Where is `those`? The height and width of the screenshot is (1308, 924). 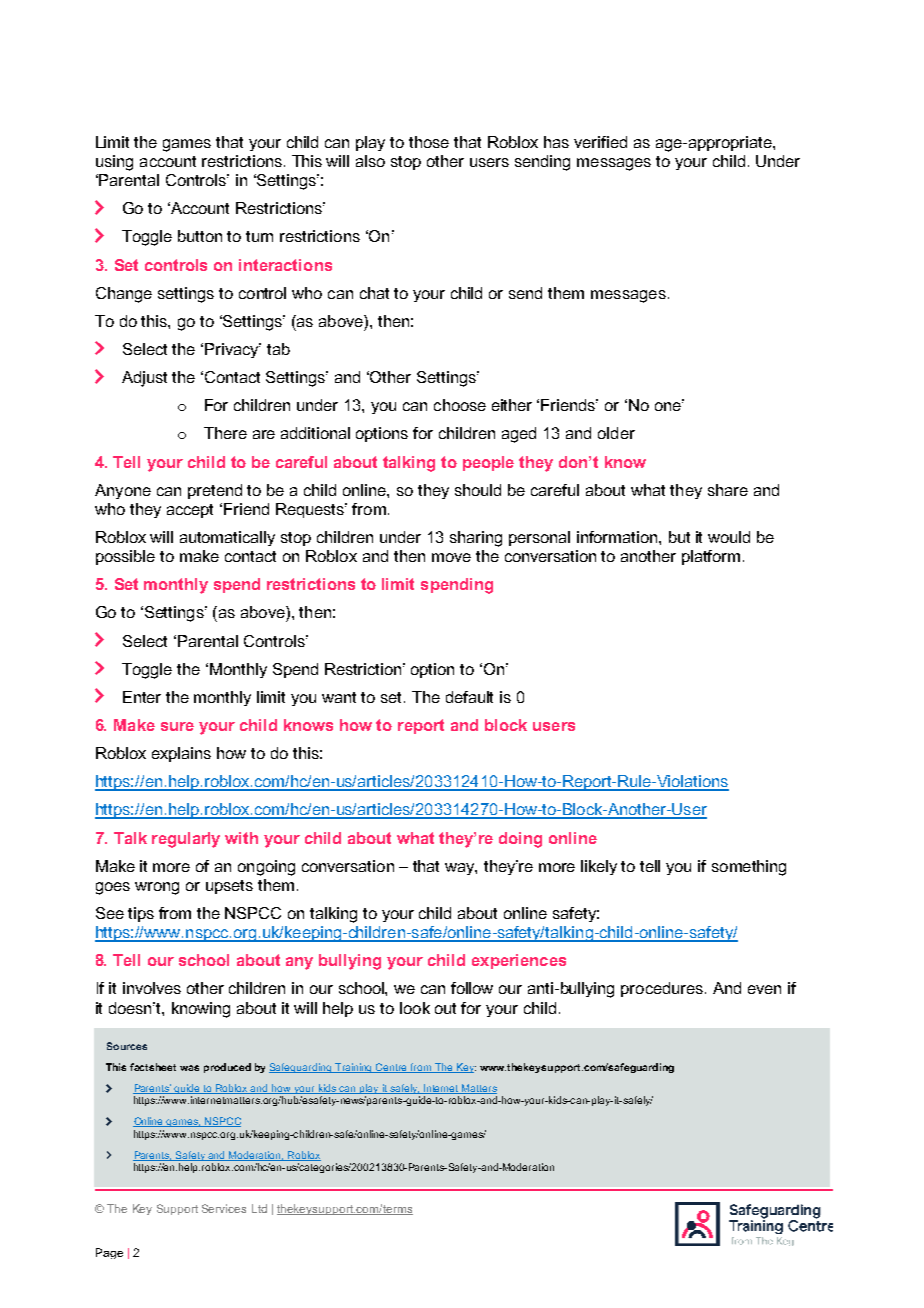 those is located at coordinates (429, 142).
